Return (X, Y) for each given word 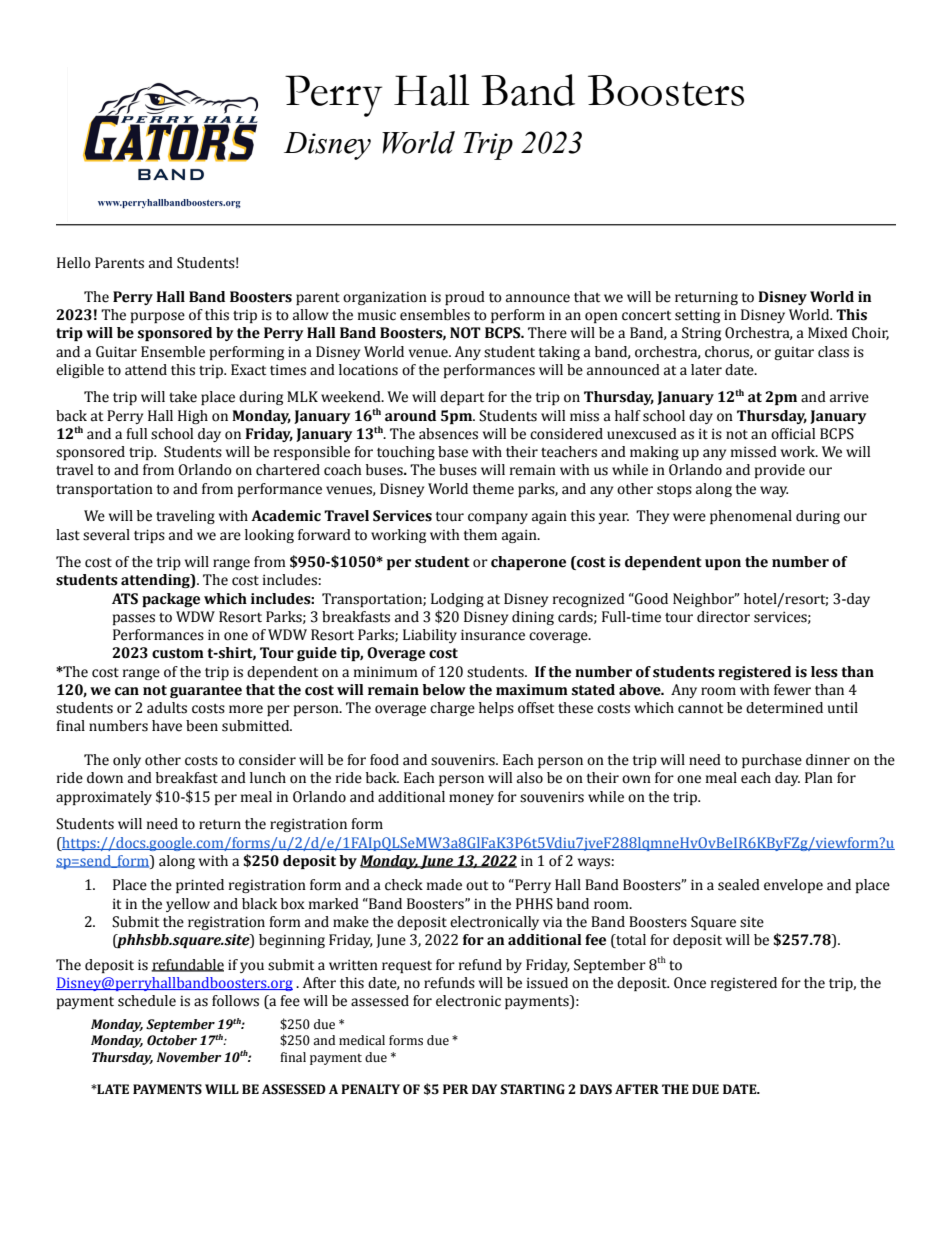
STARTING (532, 1089)
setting (697, 316)
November (189, 1057)
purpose (158, 317)
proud (465, 298)
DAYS (596, 1089)
